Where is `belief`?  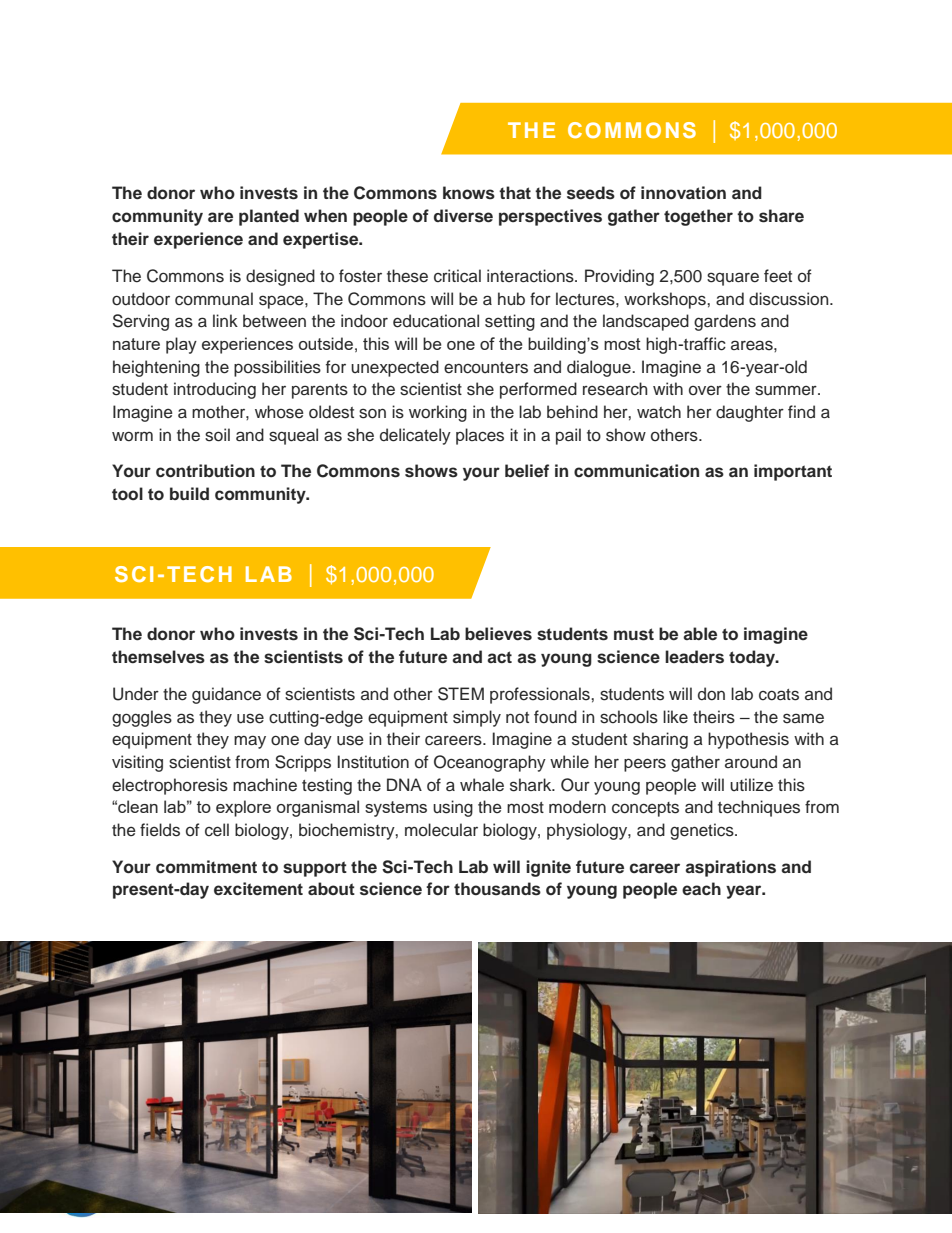 belief is located at coordinates (527, 471).
